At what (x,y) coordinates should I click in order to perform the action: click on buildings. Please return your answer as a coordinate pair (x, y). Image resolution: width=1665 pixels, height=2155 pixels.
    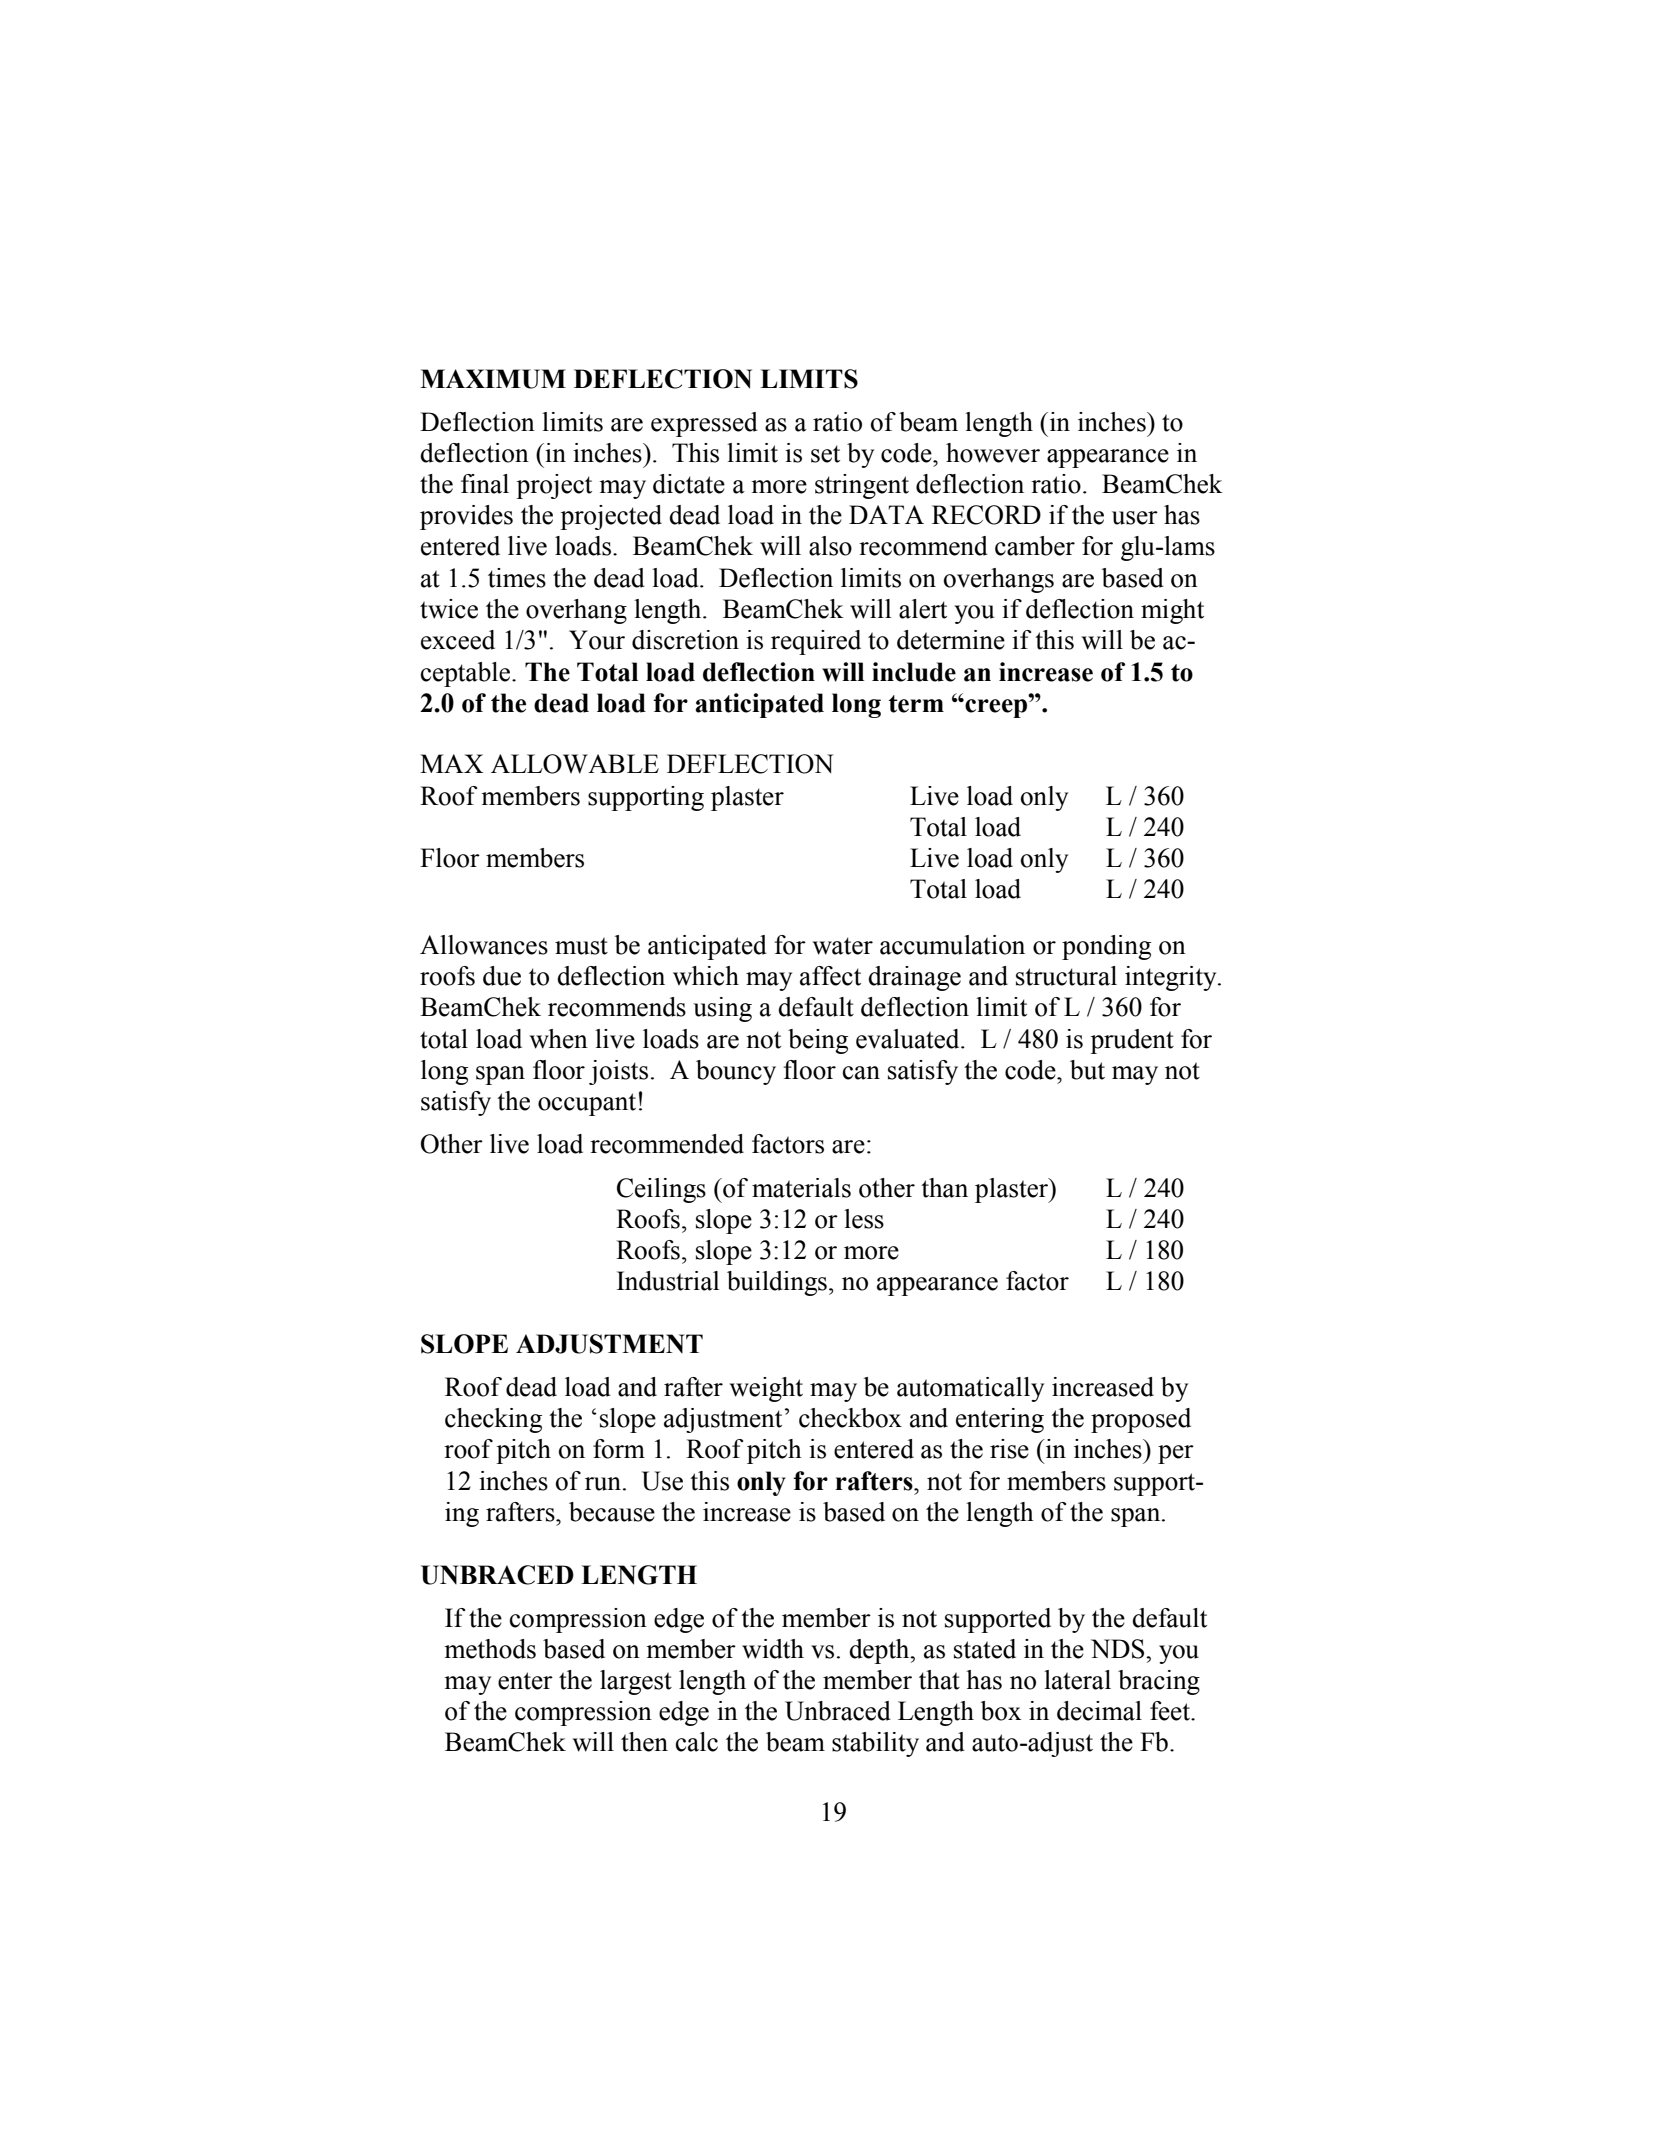
    Looking at the image, I should click on (777, 1283).
